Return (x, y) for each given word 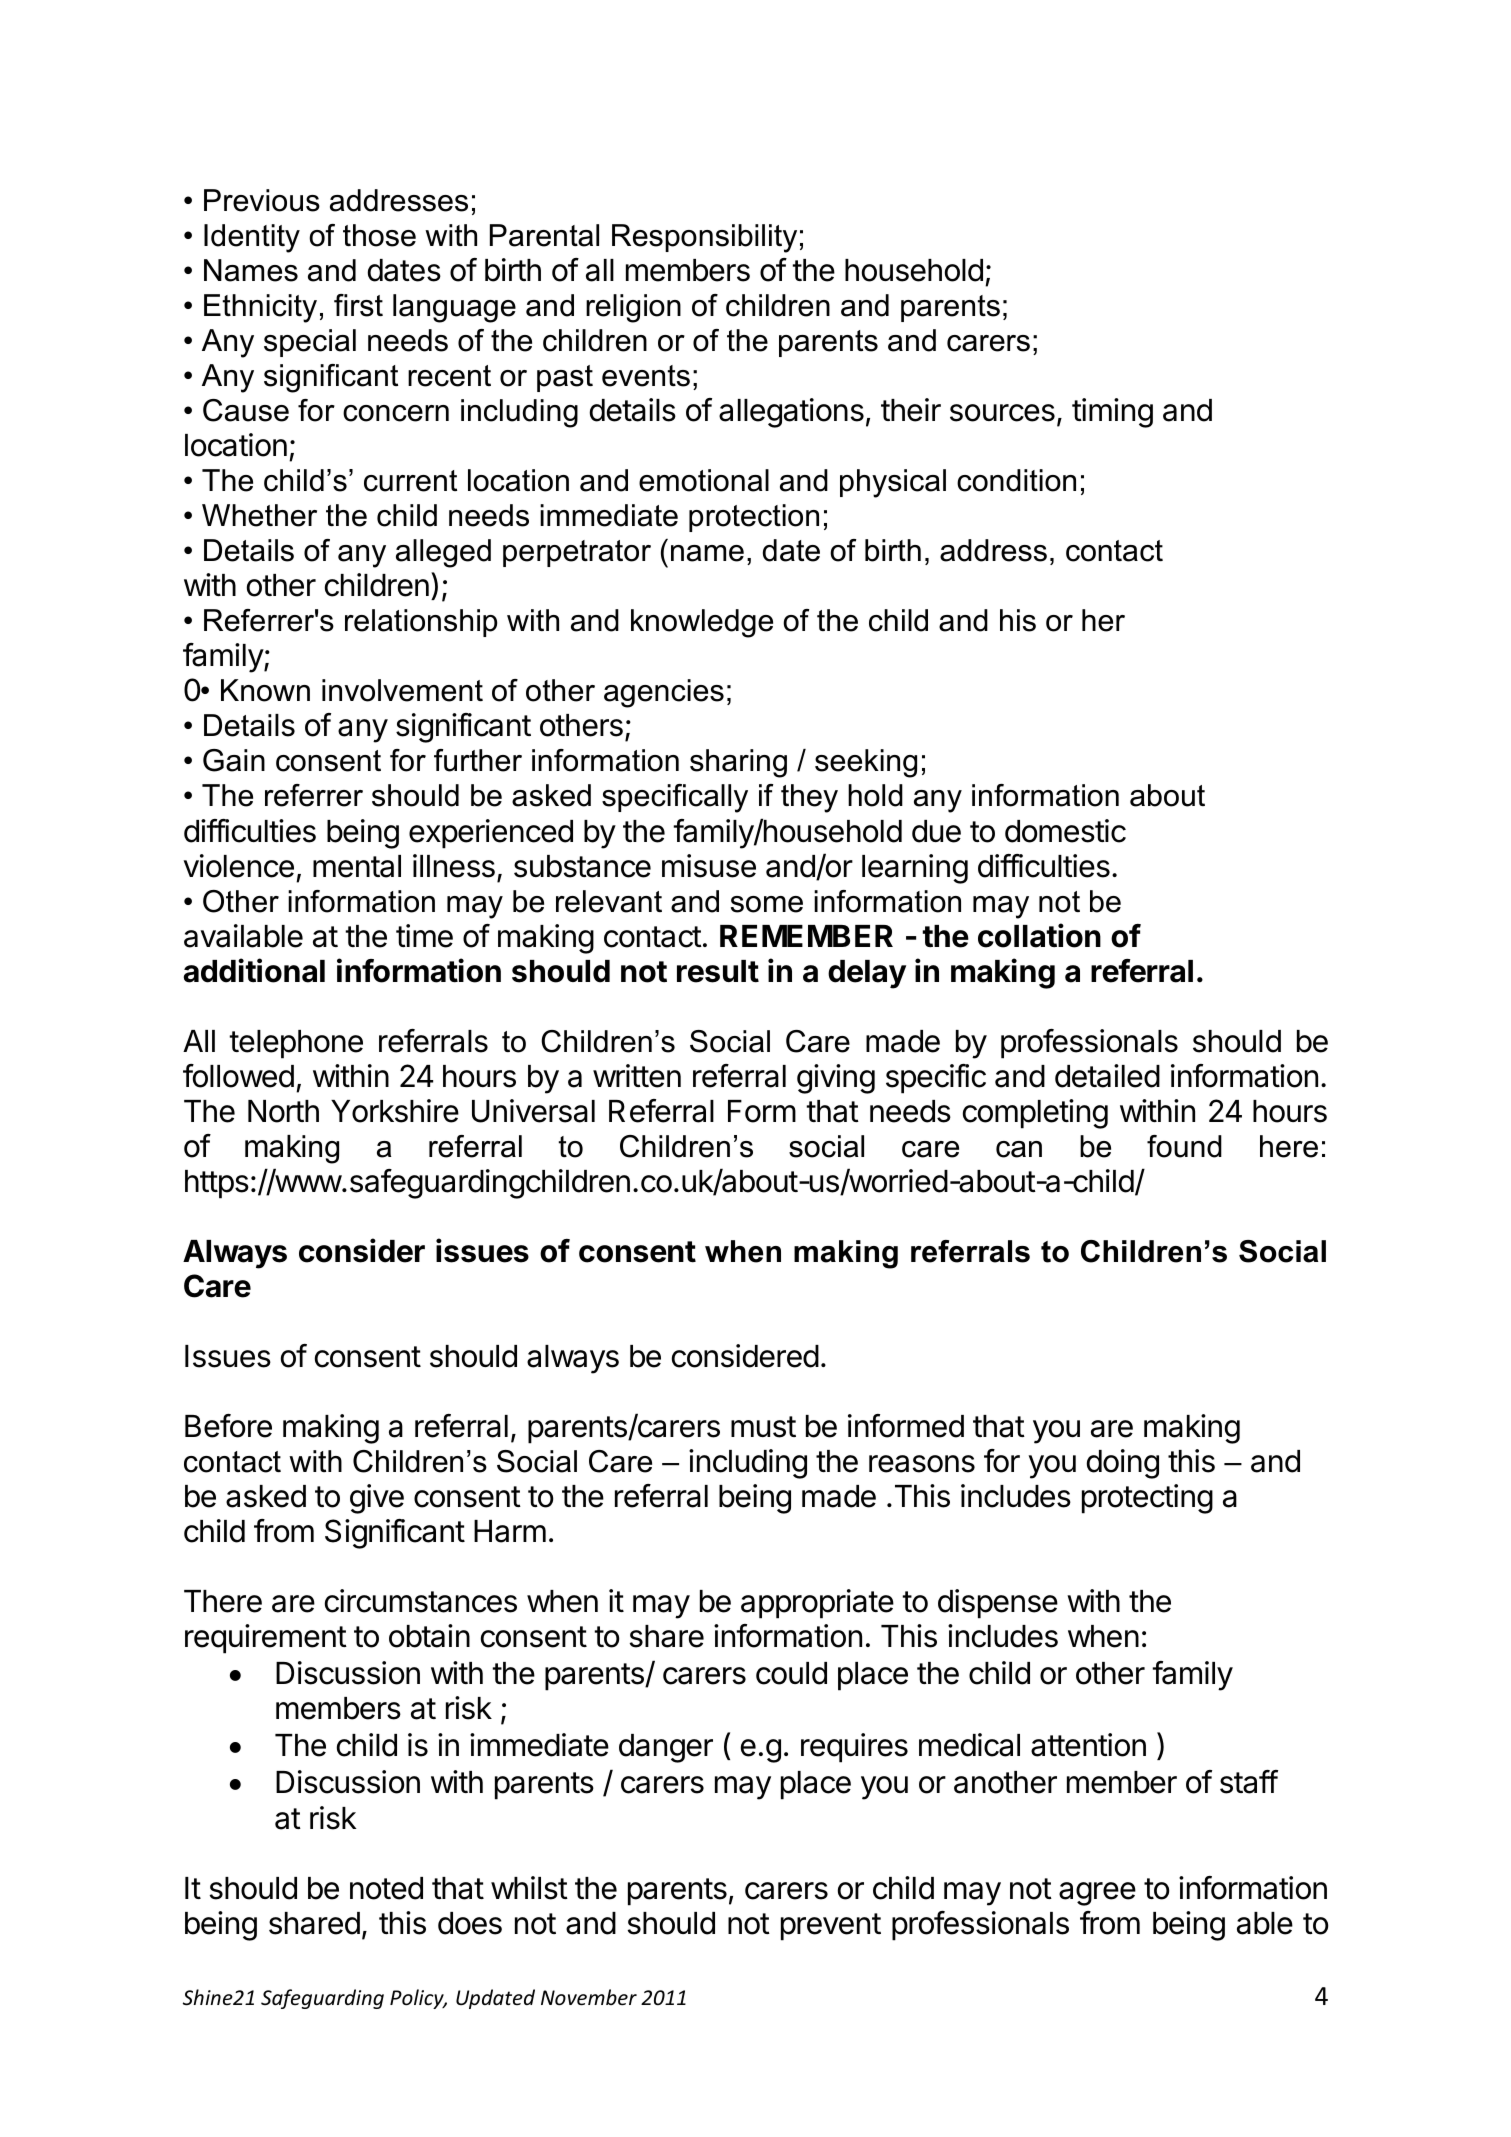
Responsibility (704, 238)
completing (1035, 1114)
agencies (664, 693)
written (637, 1076)
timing (1112, 413)
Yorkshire (395, 1111)
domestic (1065, 831)
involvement (402, 690)
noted (386, 1888)
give (377, 1499)
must (763, 1427)
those (379, 235)
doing (1123, 1464)
